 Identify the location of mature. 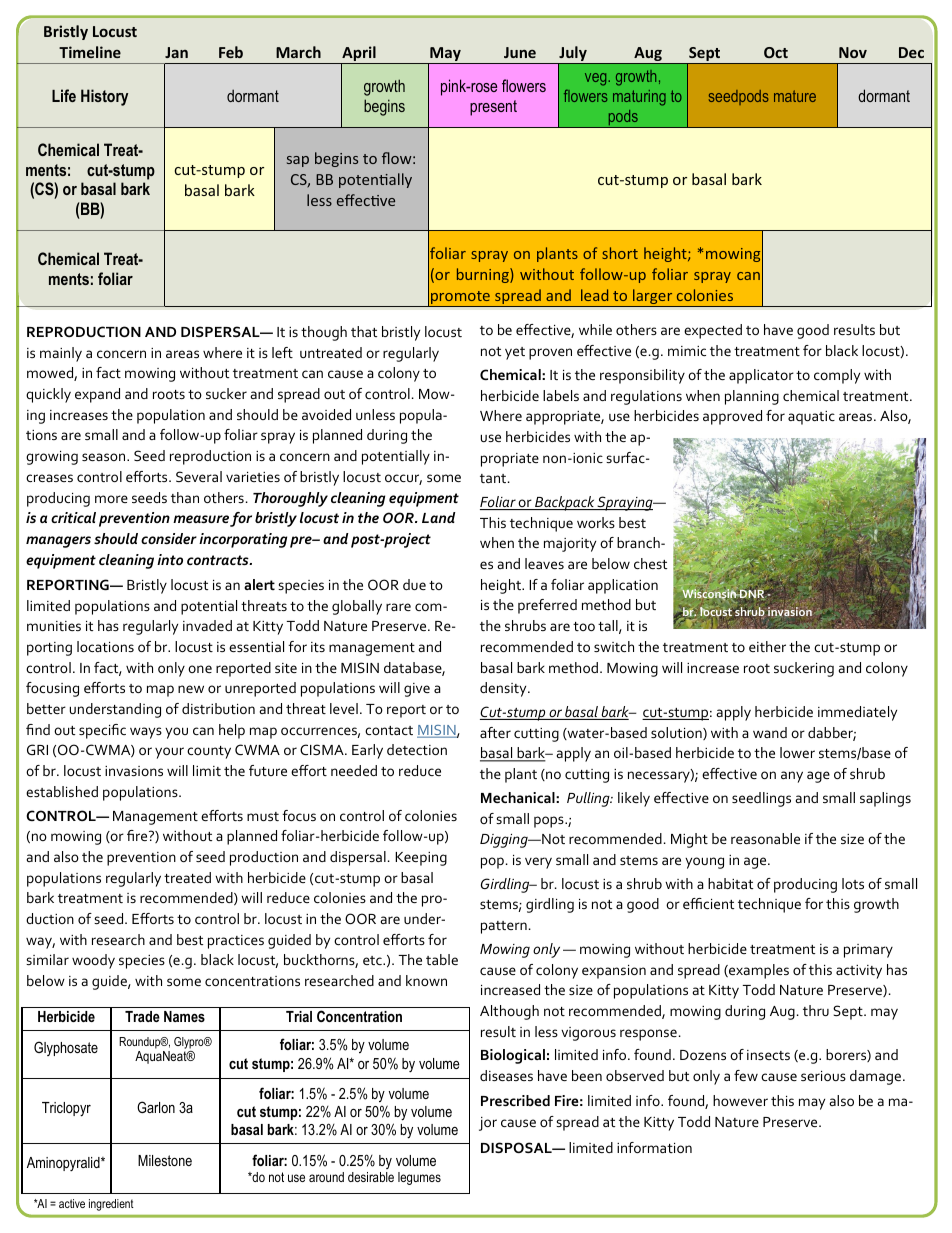
(795, 96).
